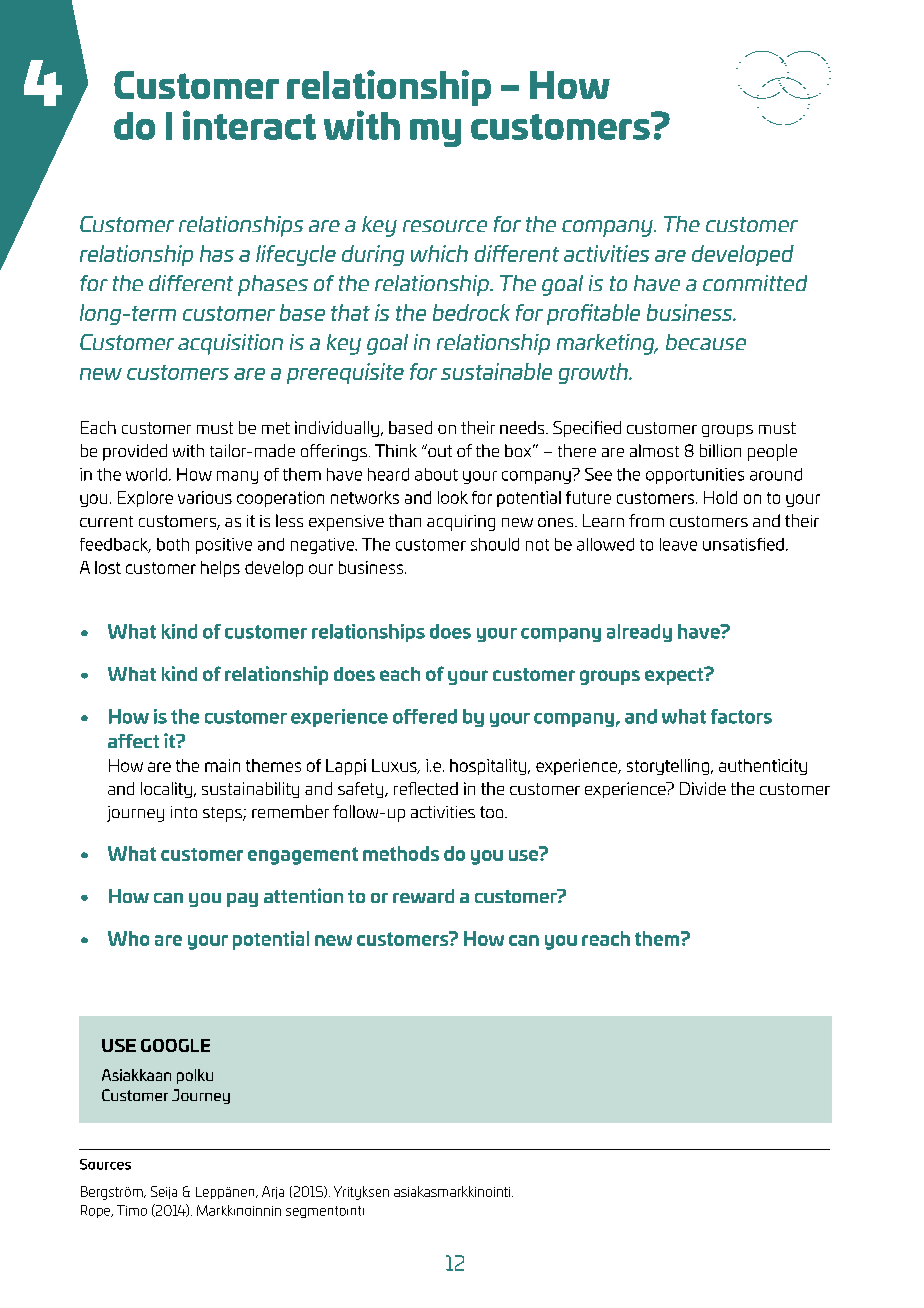 Image resolution: width=924 pixels, height=1308 pixels. What do you see at coordinates (445, 226) in the page?
I see `resource` at bounding box center [445, 226].
